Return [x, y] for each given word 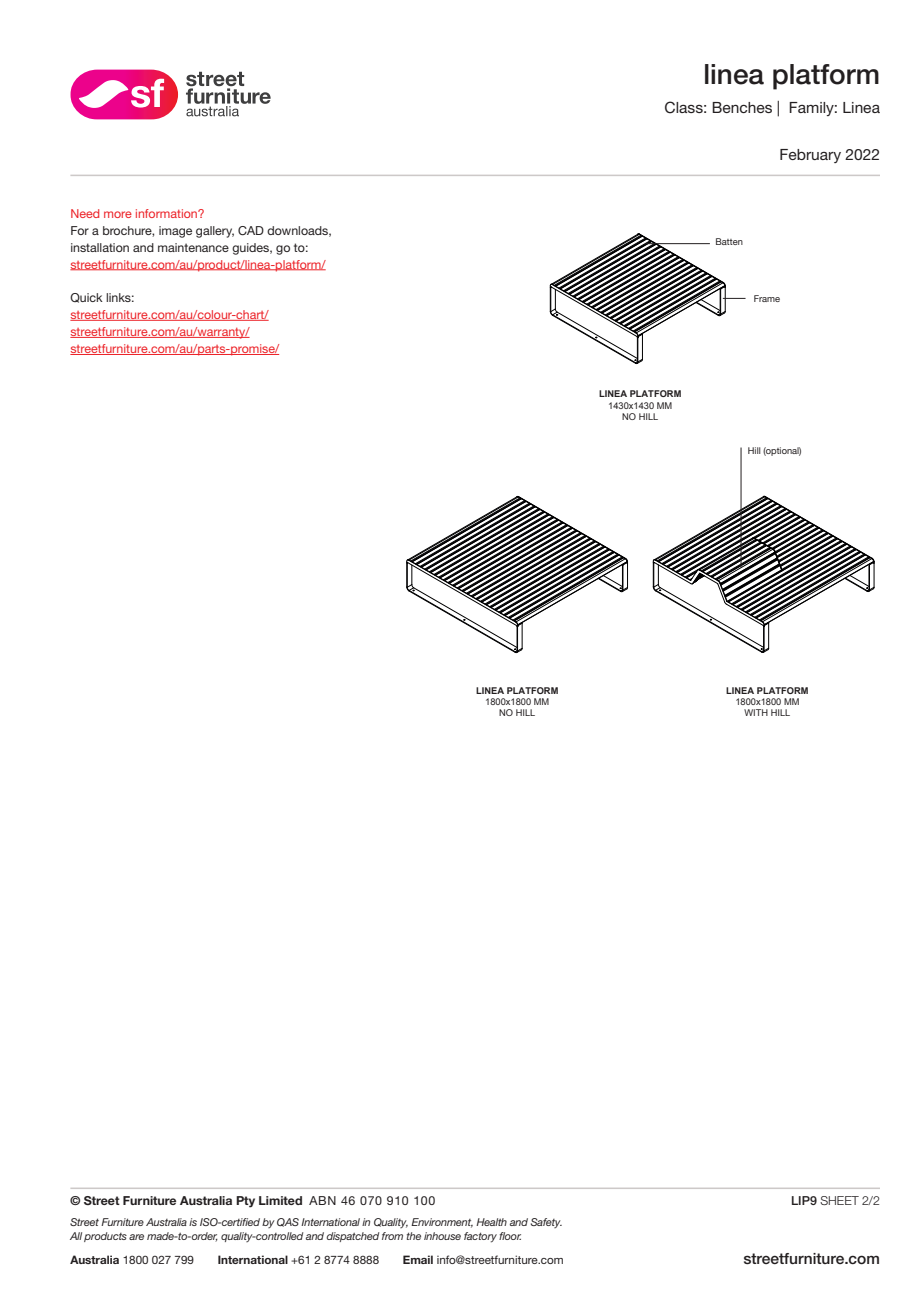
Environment [442, 1223]
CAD [251, 231]
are [136, 1237]
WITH [756, 712]
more [118, 214]
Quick [86, 298]
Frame [767, 298]
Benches [742, 107]
